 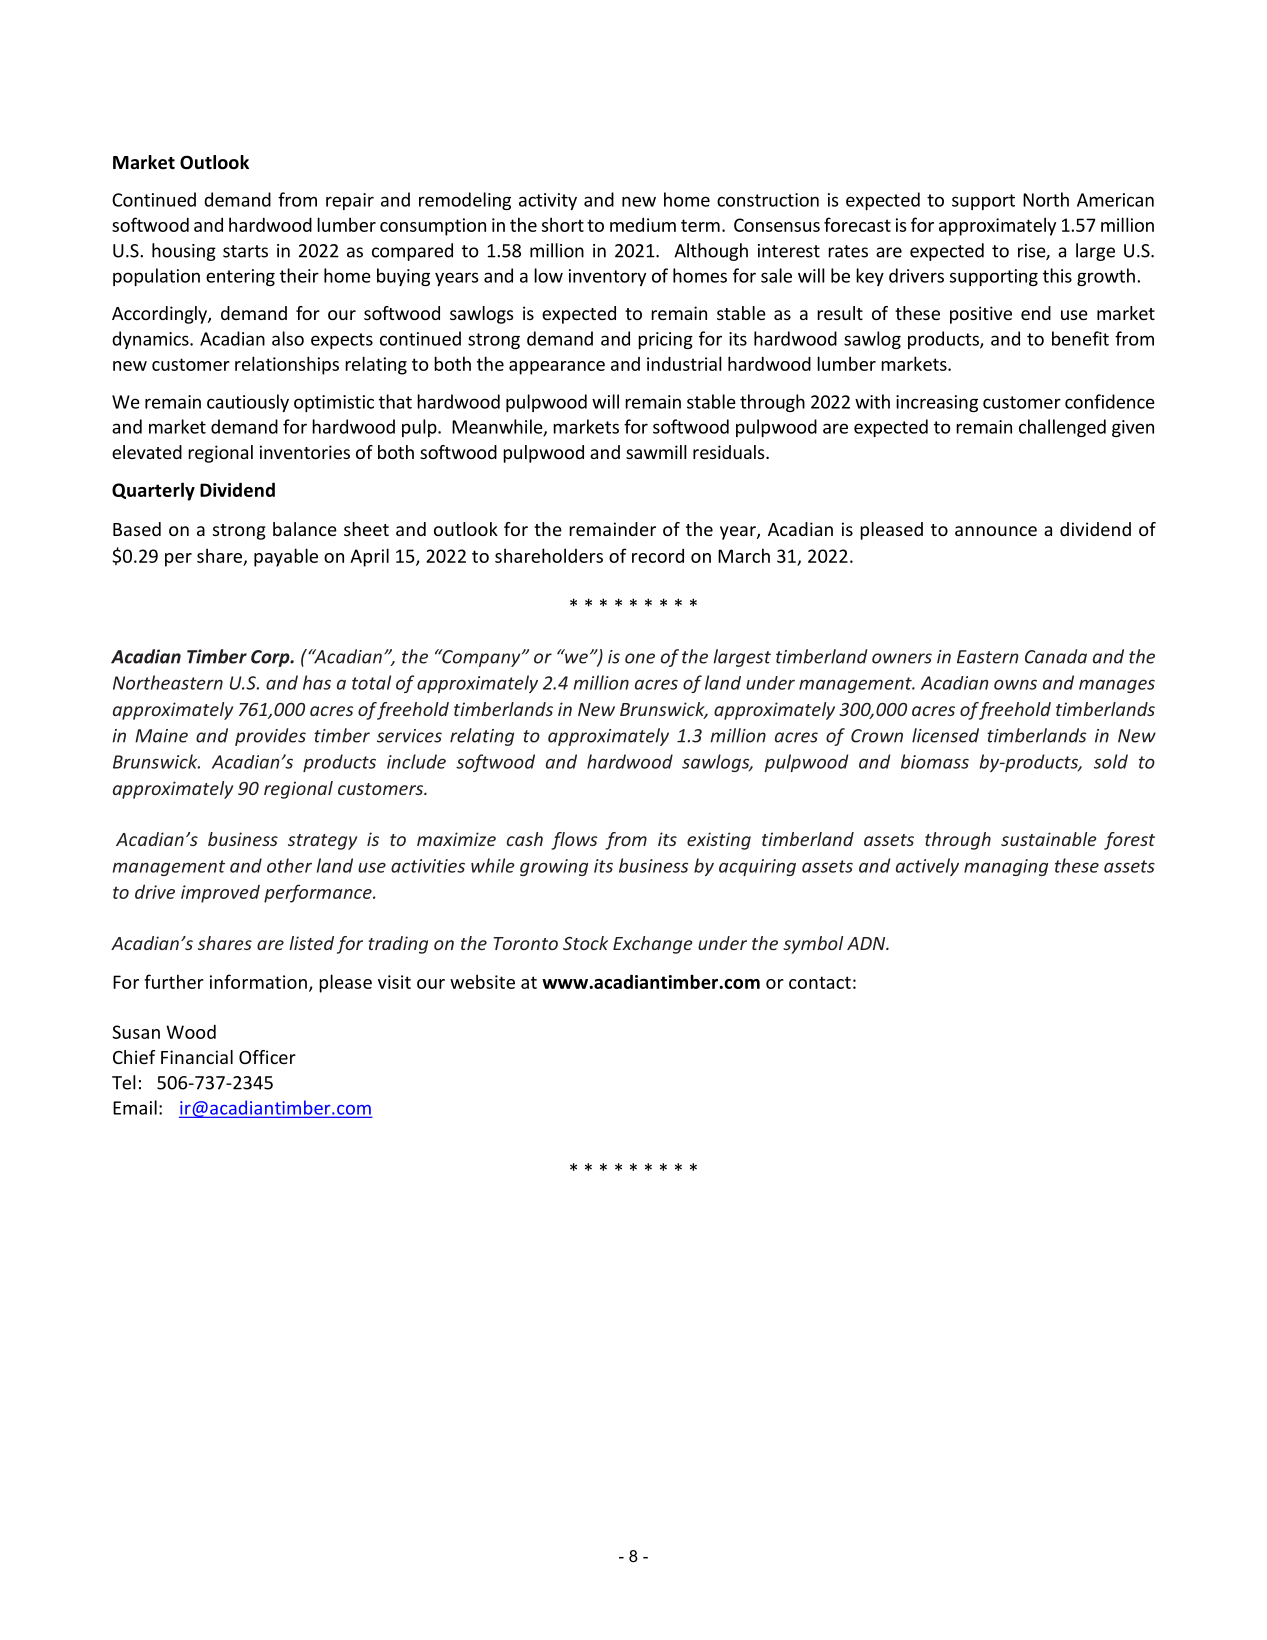 I want to click on inventories, so click(x=305, y=452).
